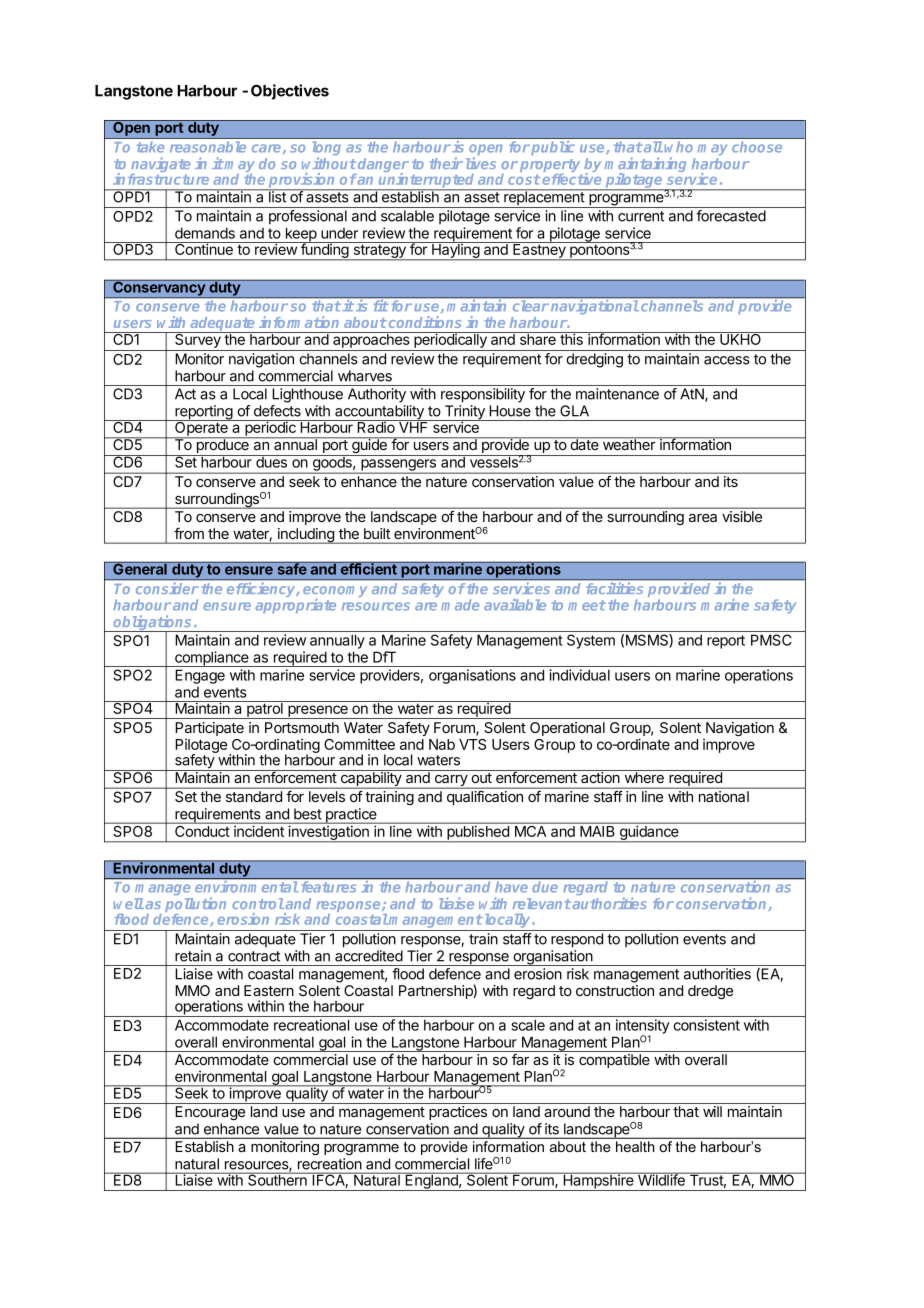 The image size is (924, 1308). I want to click on Southern, so click(277, 1179).
